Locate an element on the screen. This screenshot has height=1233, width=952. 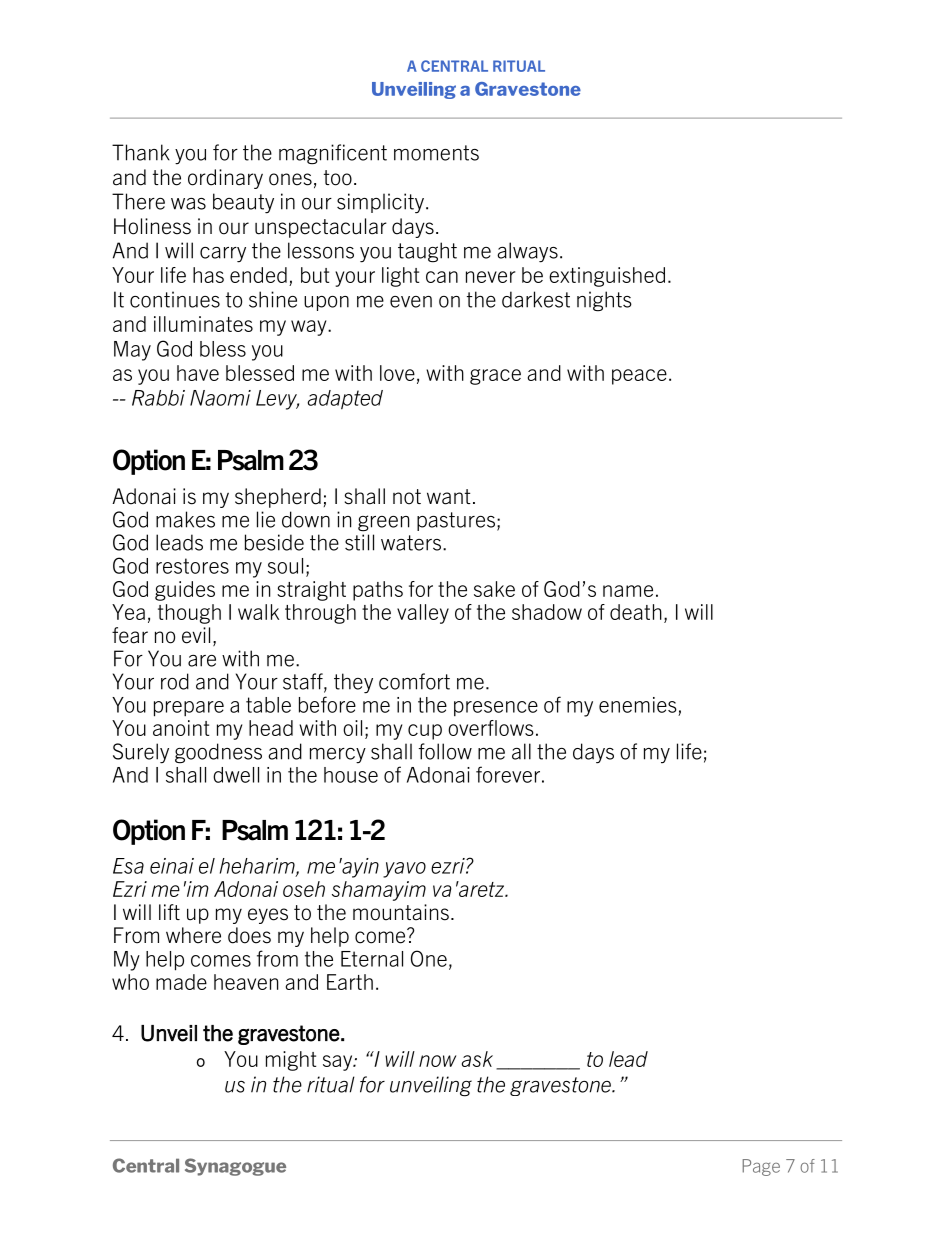
goodness is located at coordinates (218, 753).
